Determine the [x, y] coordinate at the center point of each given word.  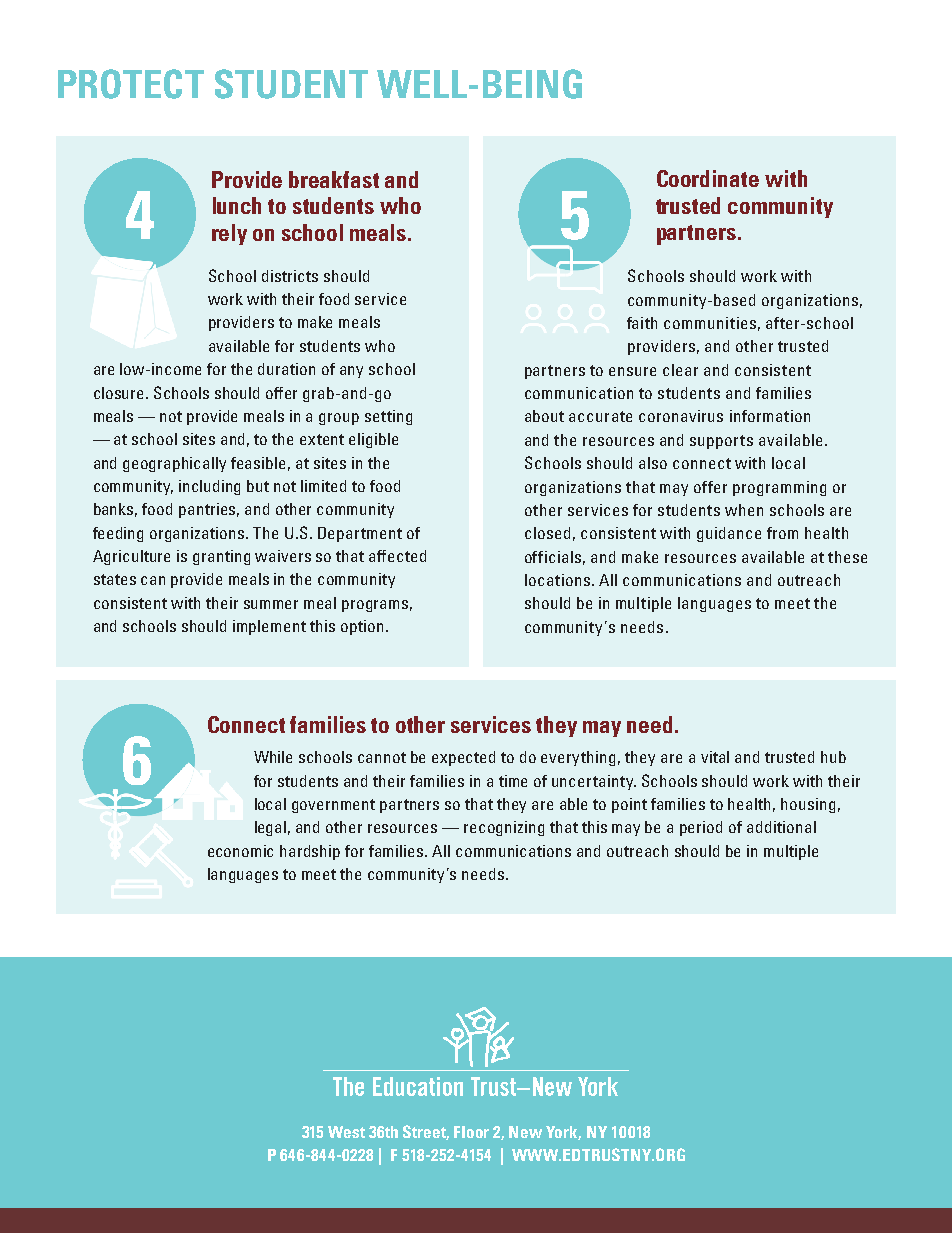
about [544, 416]
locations [557, 580]
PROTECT [131, 84]
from [782, 533]
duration [286, 369]
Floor [471, 1132]
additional [781, 827]
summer [271, 604]
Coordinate [708, 178]
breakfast [334, 179]
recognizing [504, 828]
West [346, 1132]
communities [710, 323]
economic [240, 851]
